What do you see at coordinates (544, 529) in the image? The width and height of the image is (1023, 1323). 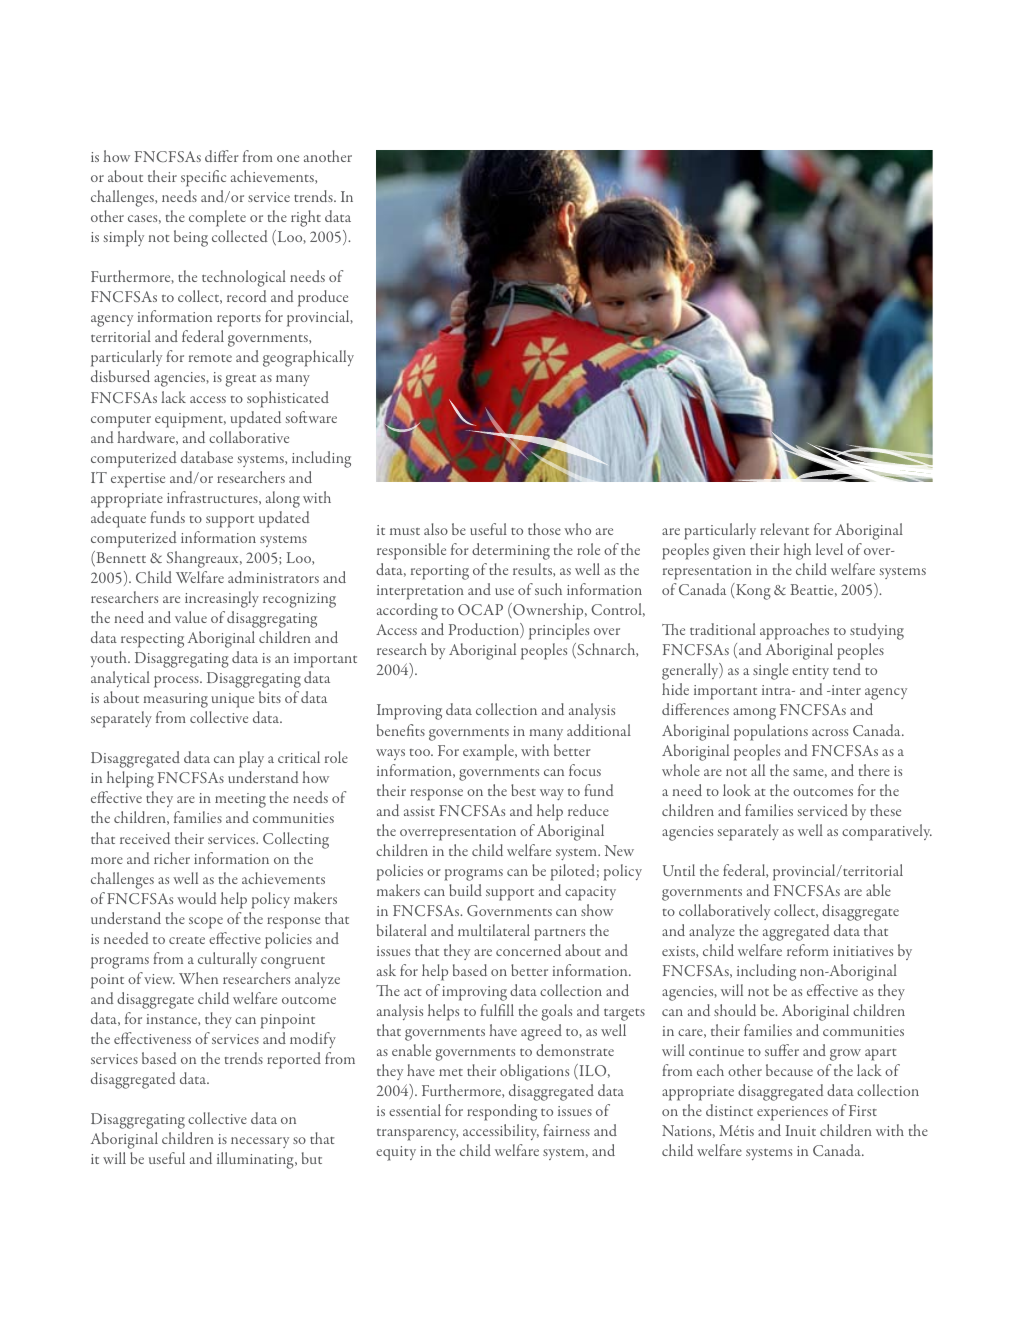 I see `those` at bounding box center [544, 529].
